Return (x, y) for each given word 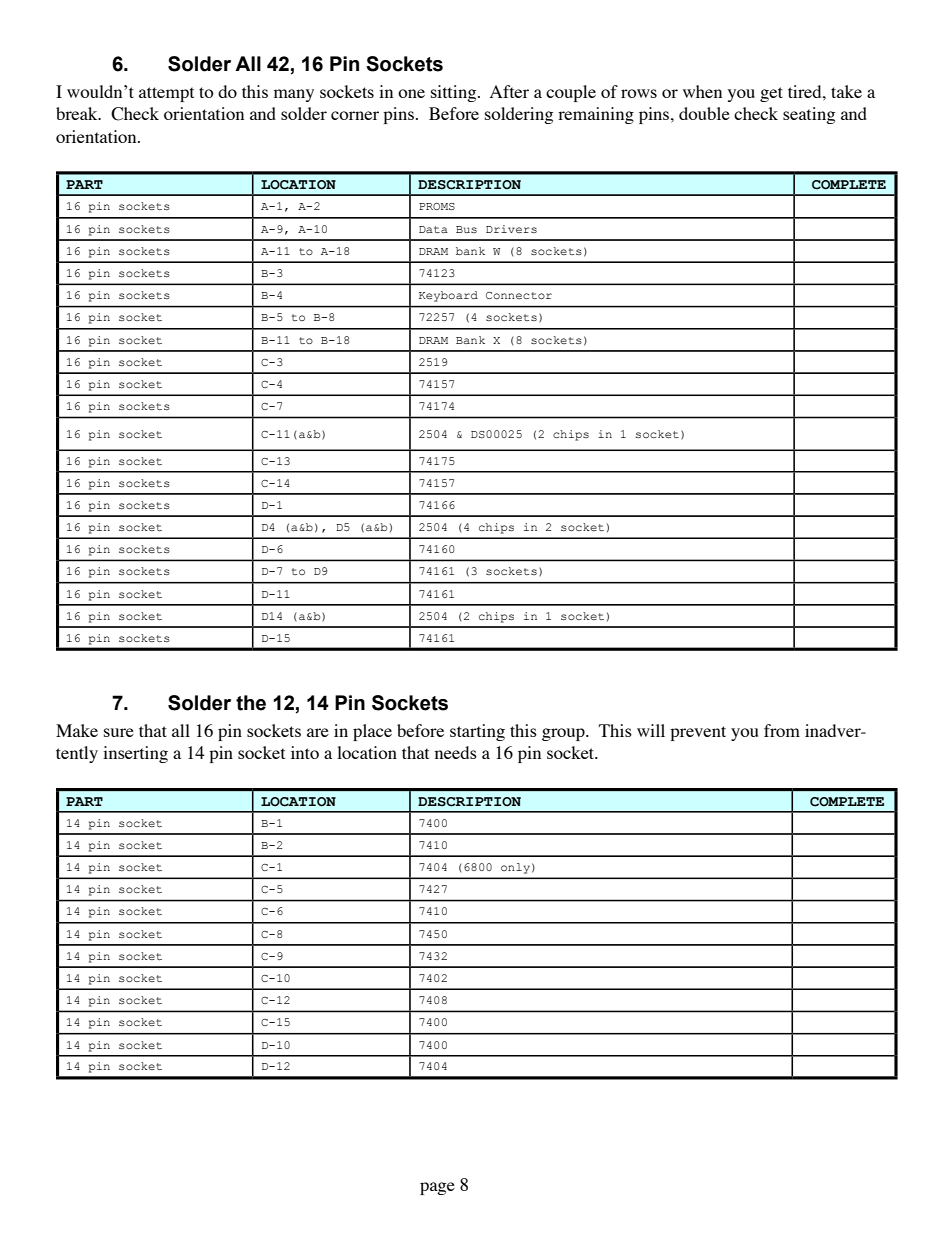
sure (119, 732)
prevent (698, 733)
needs (456, 752)
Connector (519, 295)
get (771, 94)
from (782, 730)
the (251, 703)
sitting (455, 93)
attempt (166, 94)
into (305, 752)
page (437, 1188)
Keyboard (448, 296)
